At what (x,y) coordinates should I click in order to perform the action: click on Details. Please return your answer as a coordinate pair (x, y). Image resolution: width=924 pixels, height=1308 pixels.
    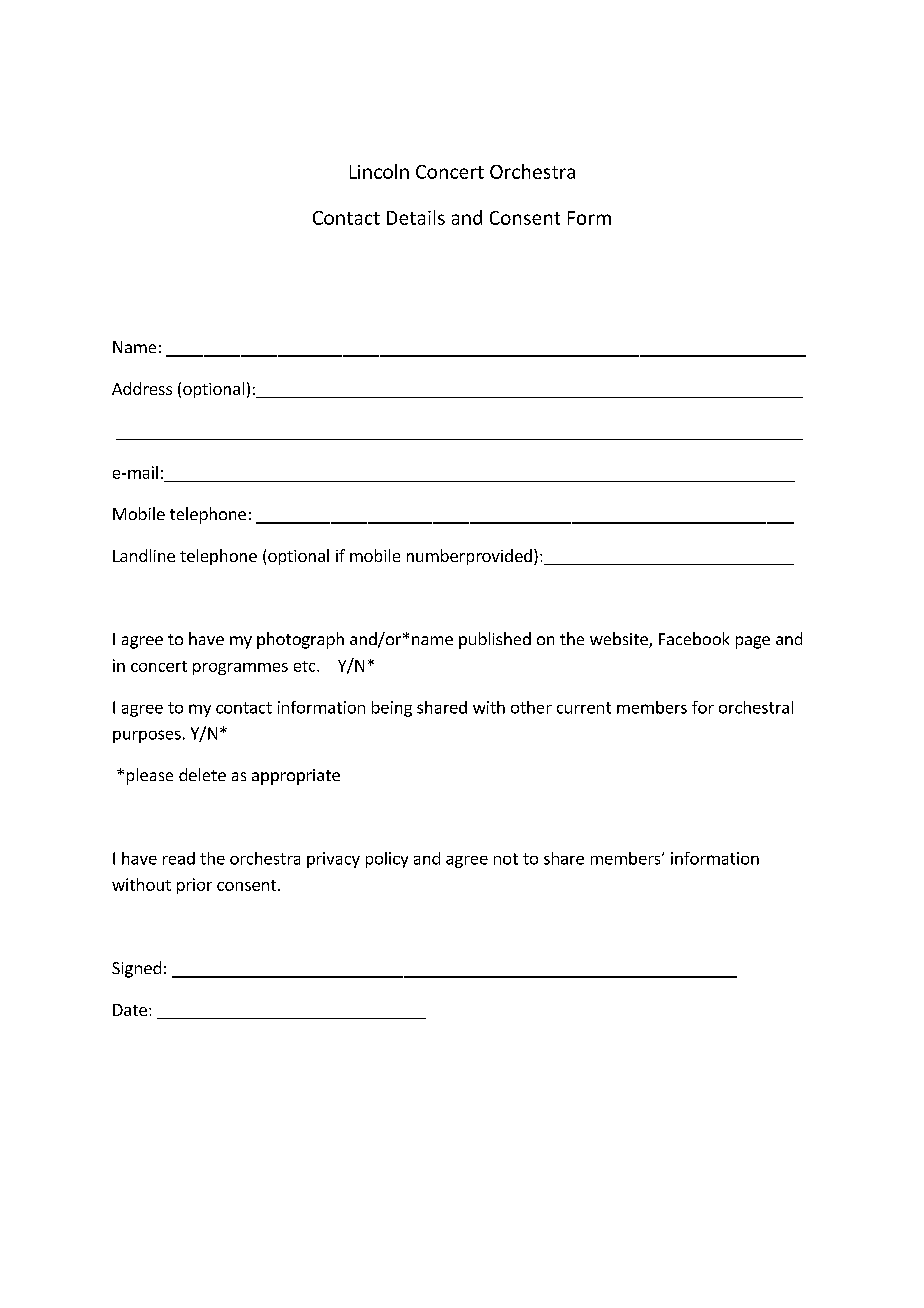
    Looking at the image, I should click on (416, 217).
